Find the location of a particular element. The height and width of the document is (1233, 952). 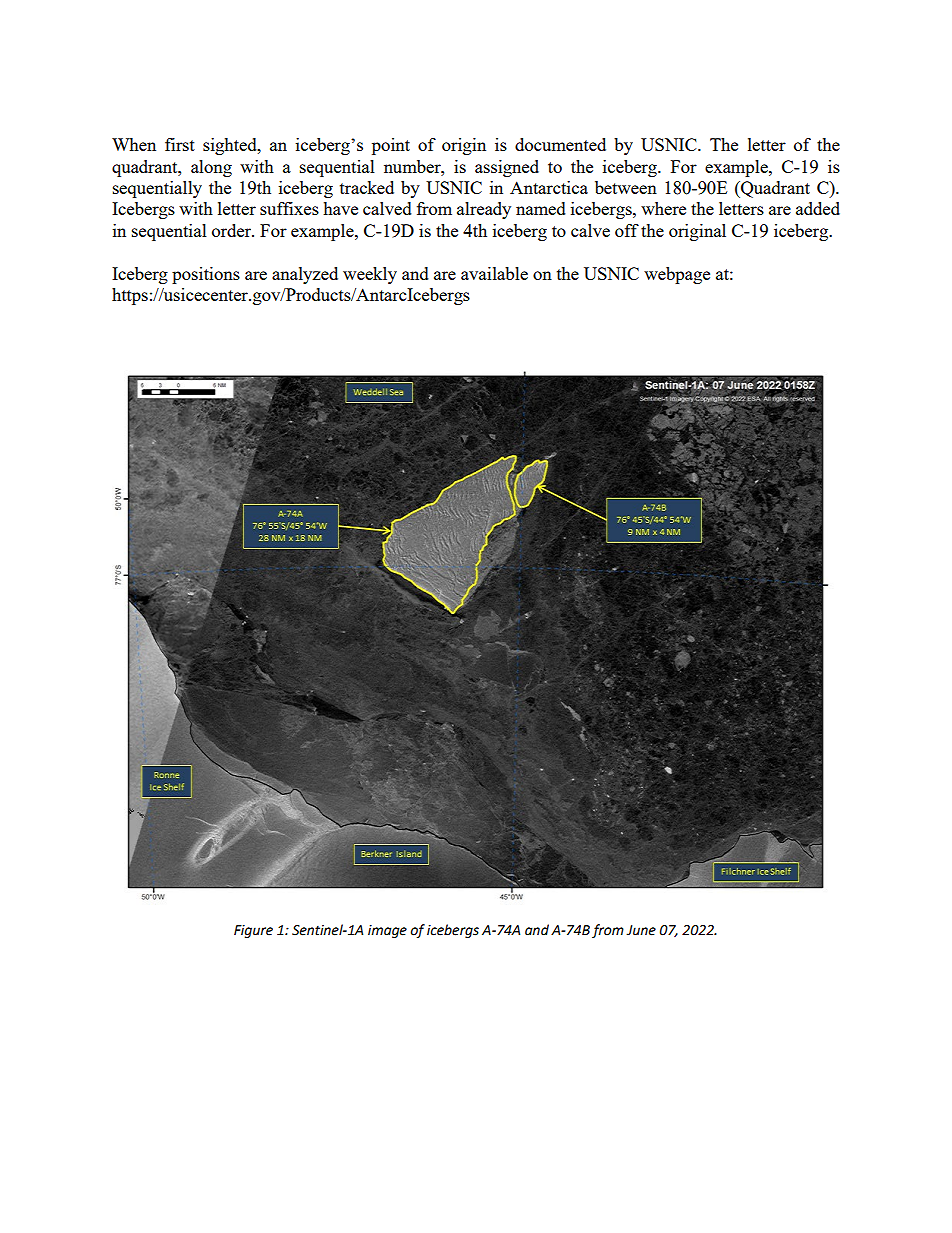

weekly is located at coordinates (370, 275).
